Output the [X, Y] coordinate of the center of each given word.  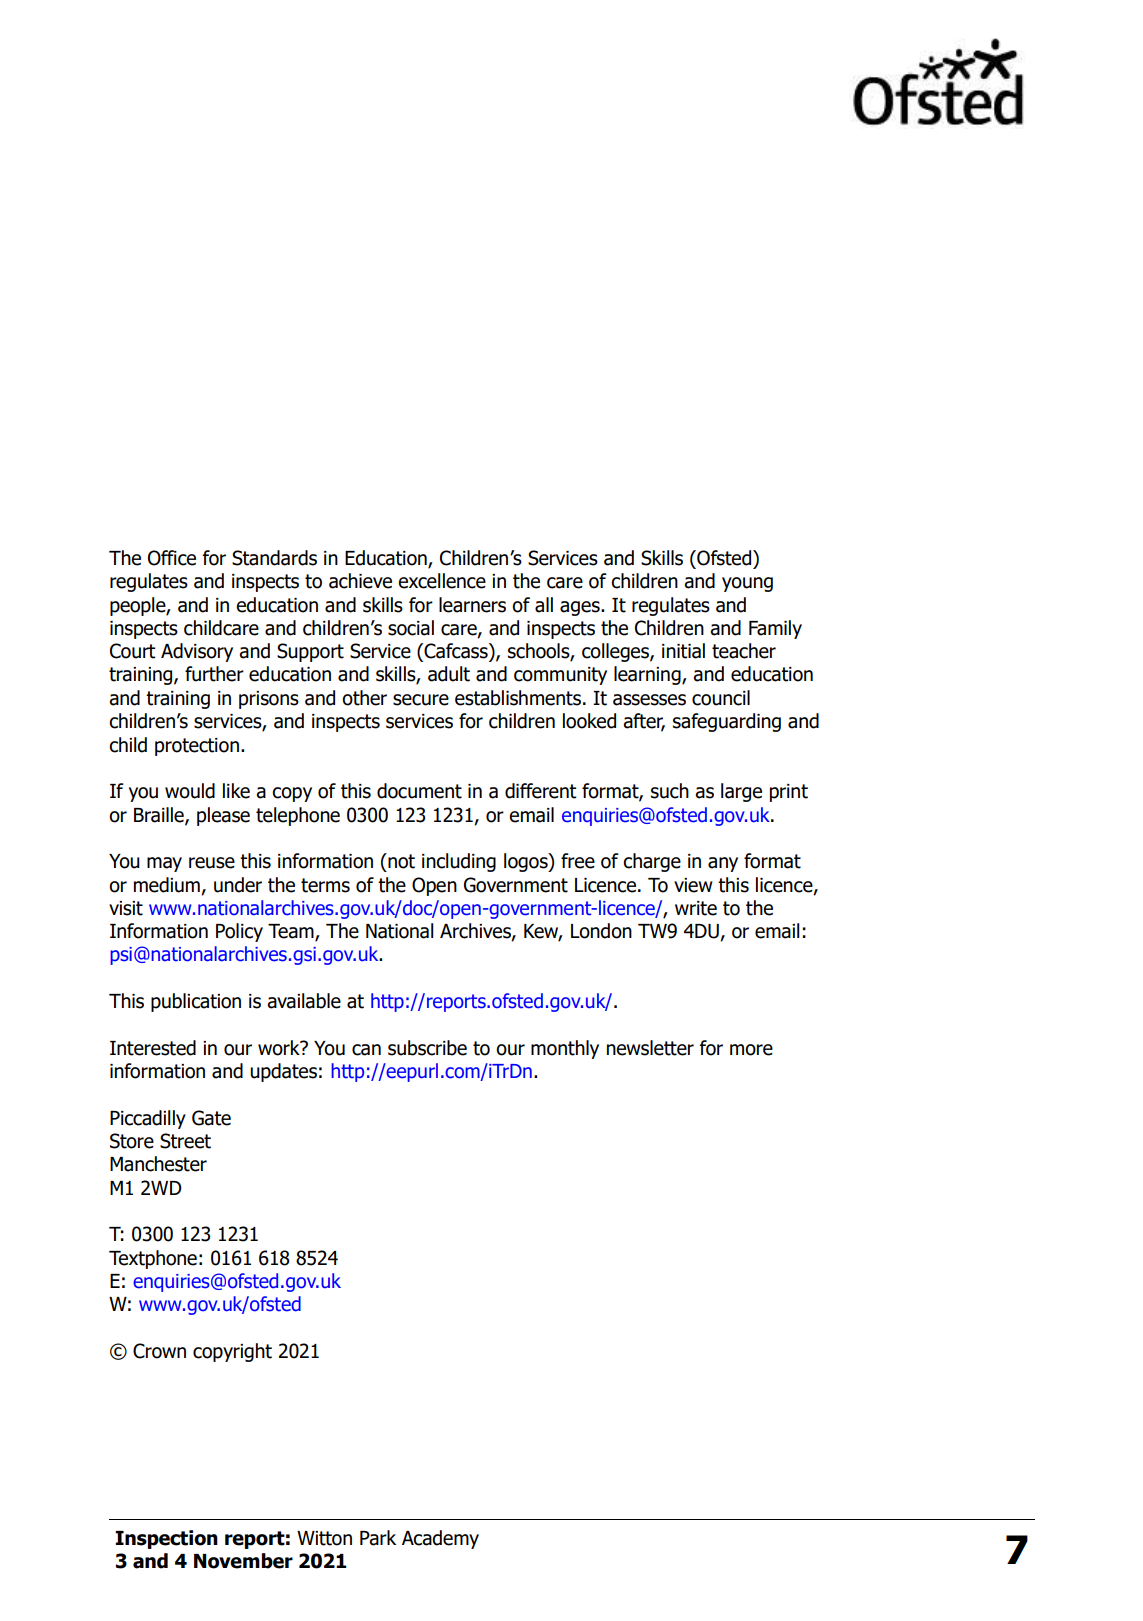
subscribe [427, 1048]
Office [172, 558]
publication [196, 1002]
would [190, 791]
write [696, 908]
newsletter [650, 1048]
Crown [159, 1351]
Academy [440, 1539]
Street [185, 1141]
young [747, 584]
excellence [442, 581]
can [366, 1050]
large [741, 792]
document [419, 791]
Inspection [166, 1539]
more [751, 1050]
